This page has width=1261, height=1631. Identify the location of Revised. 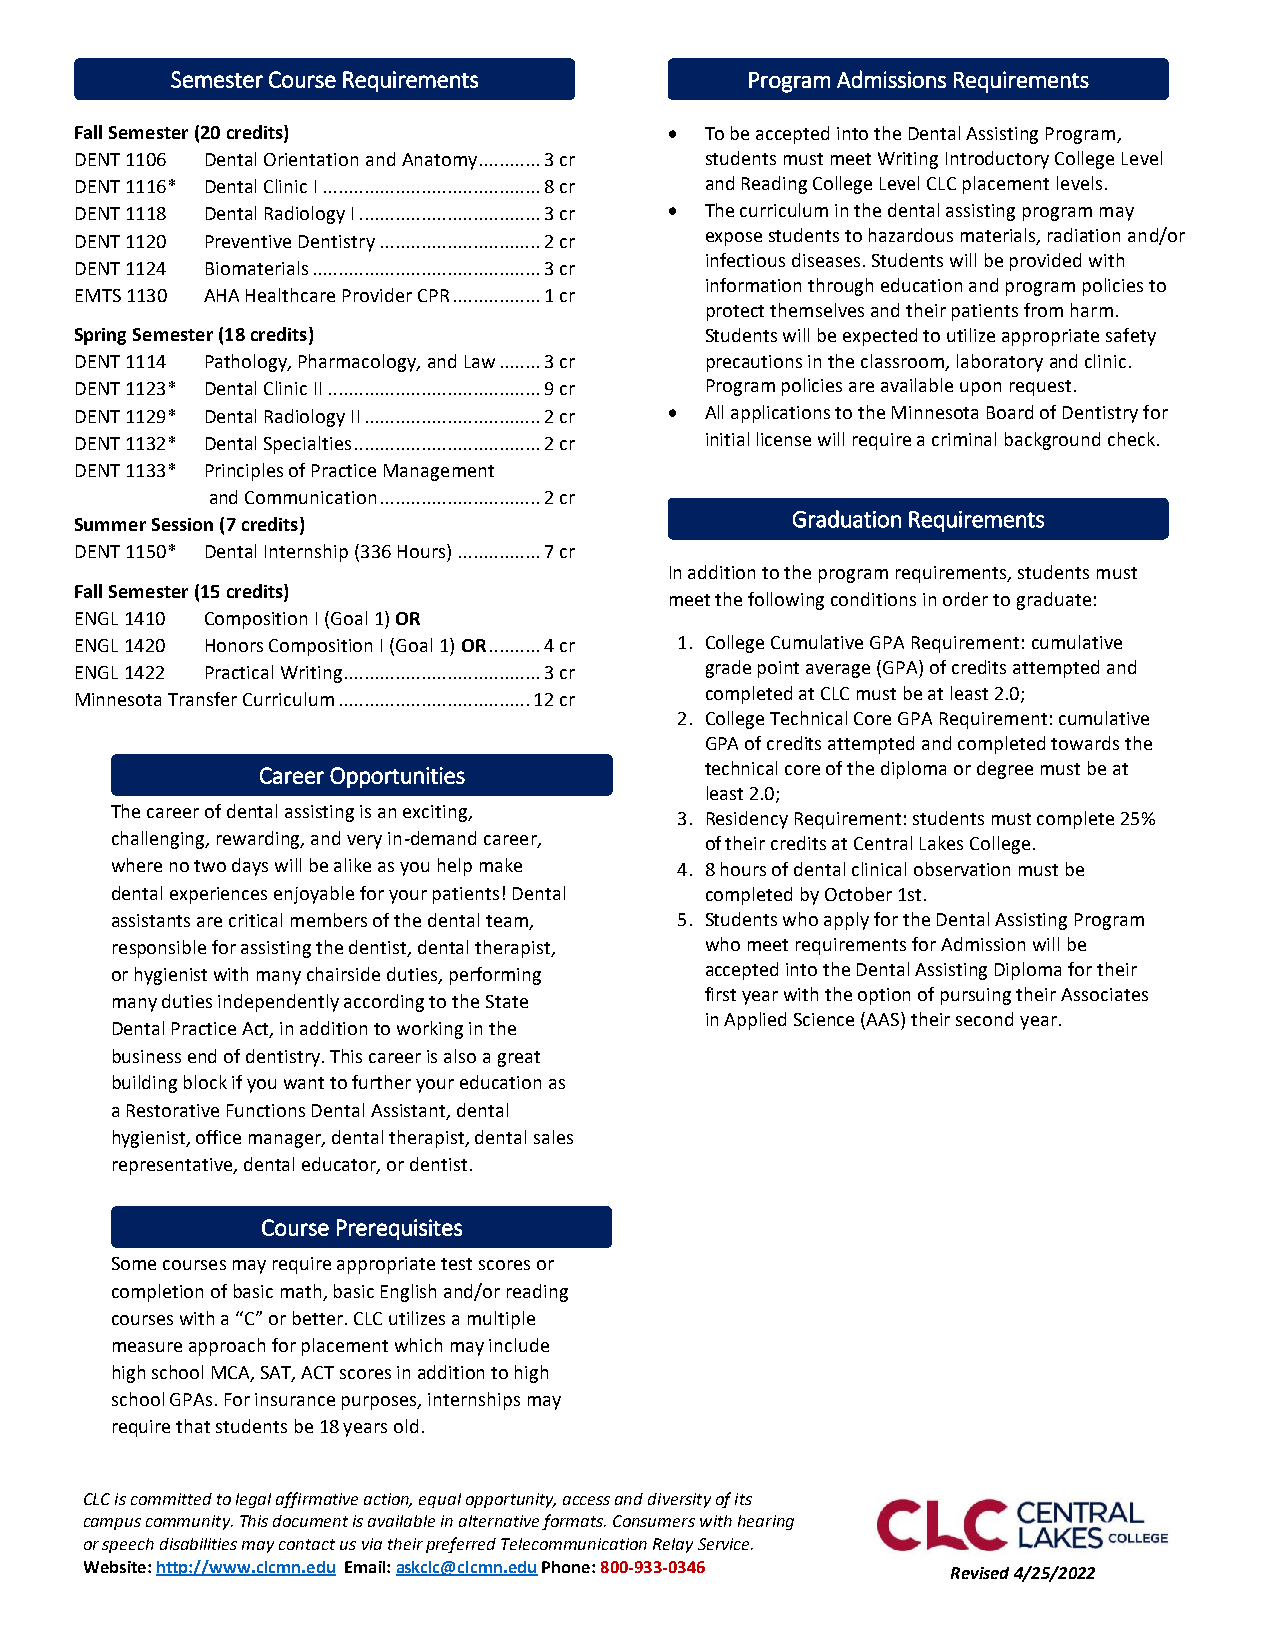
(980, 1573).
